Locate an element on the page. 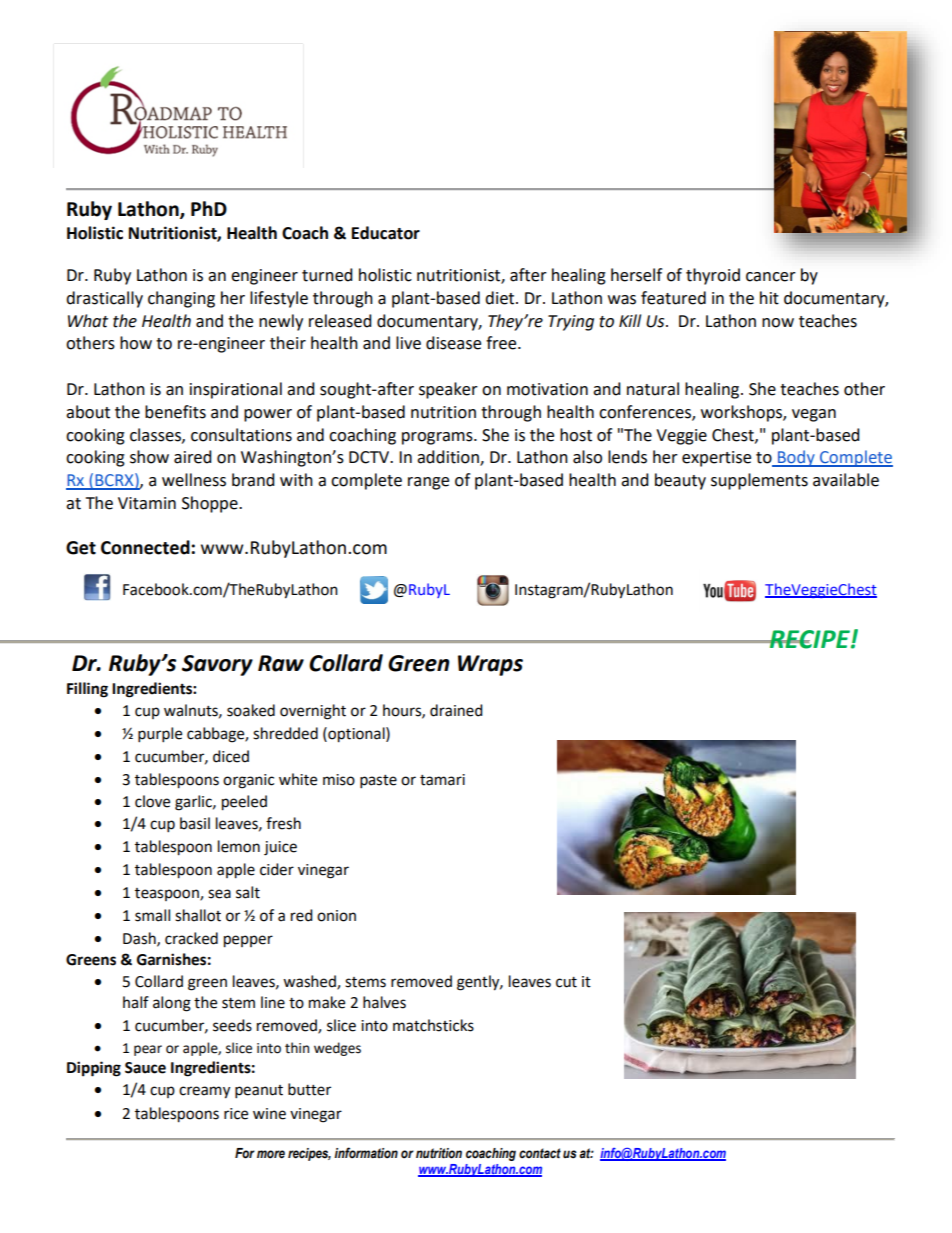 This page has width=952, height=1233. changing is located at coordinates (181, 299).
